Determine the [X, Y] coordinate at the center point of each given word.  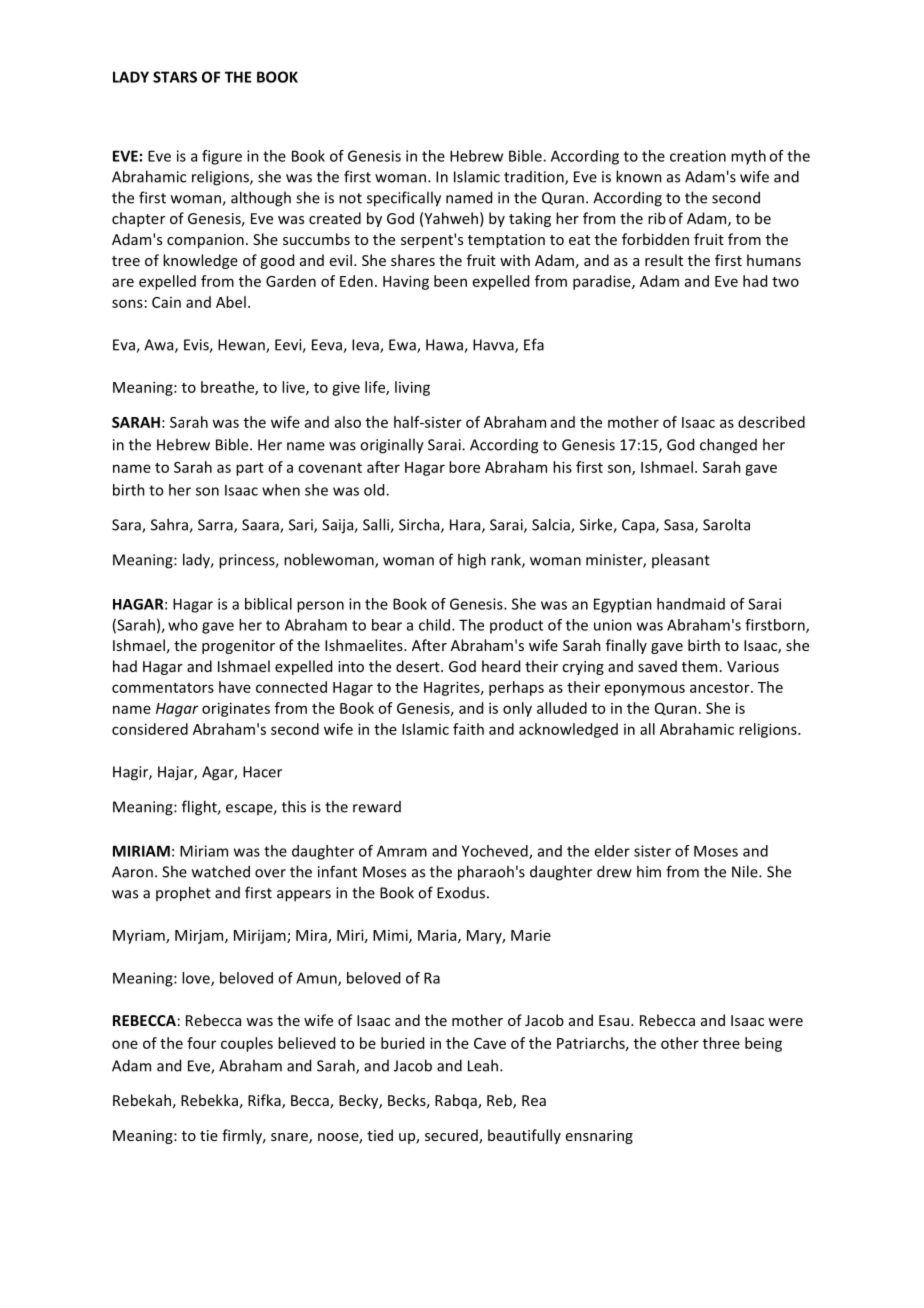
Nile [746, 871]
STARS [175, 77]
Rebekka [209, 1100]
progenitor [238, 647]
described [771, 422]
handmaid [691, 604]
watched [221, 871]
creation [698, 156]
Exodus [461, 893]
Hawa [445, 346]
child [434, 625]
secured [452, 1136]
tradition [535, 178]
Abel [231, 302]
